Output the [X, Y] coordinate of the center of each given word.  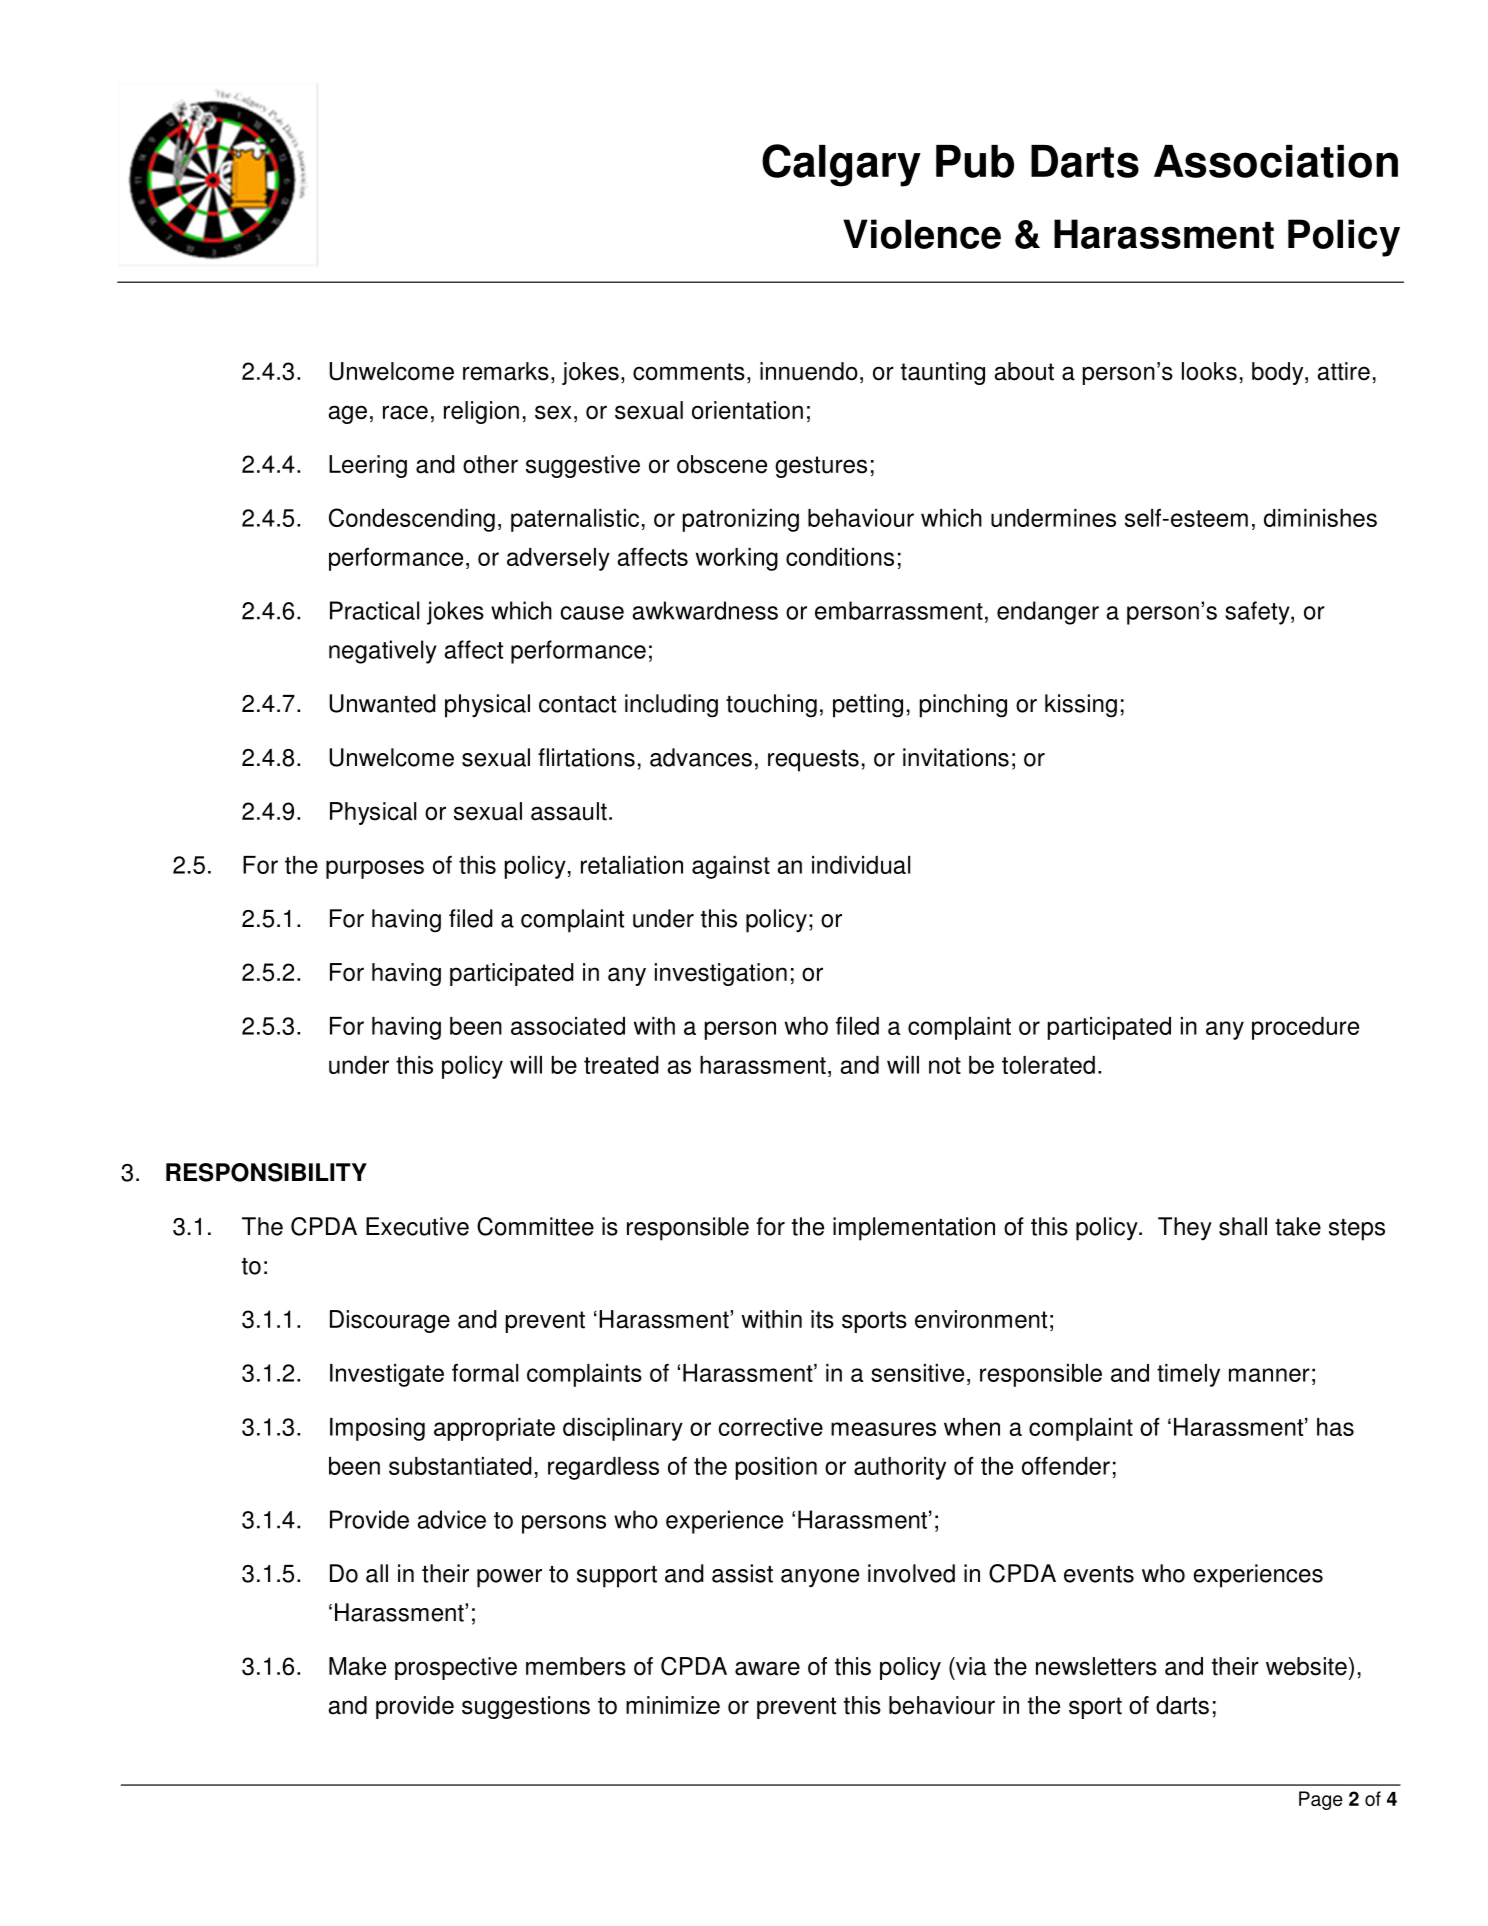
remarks [506, 371]
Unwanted [382, 703]
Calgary [841, 165]
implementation [914, 1229]
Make [357, 1666]
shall [1243, 1226]
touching [771, 706]
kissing [1081, 706]
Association [1276, 161]
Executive [417, 1226]
